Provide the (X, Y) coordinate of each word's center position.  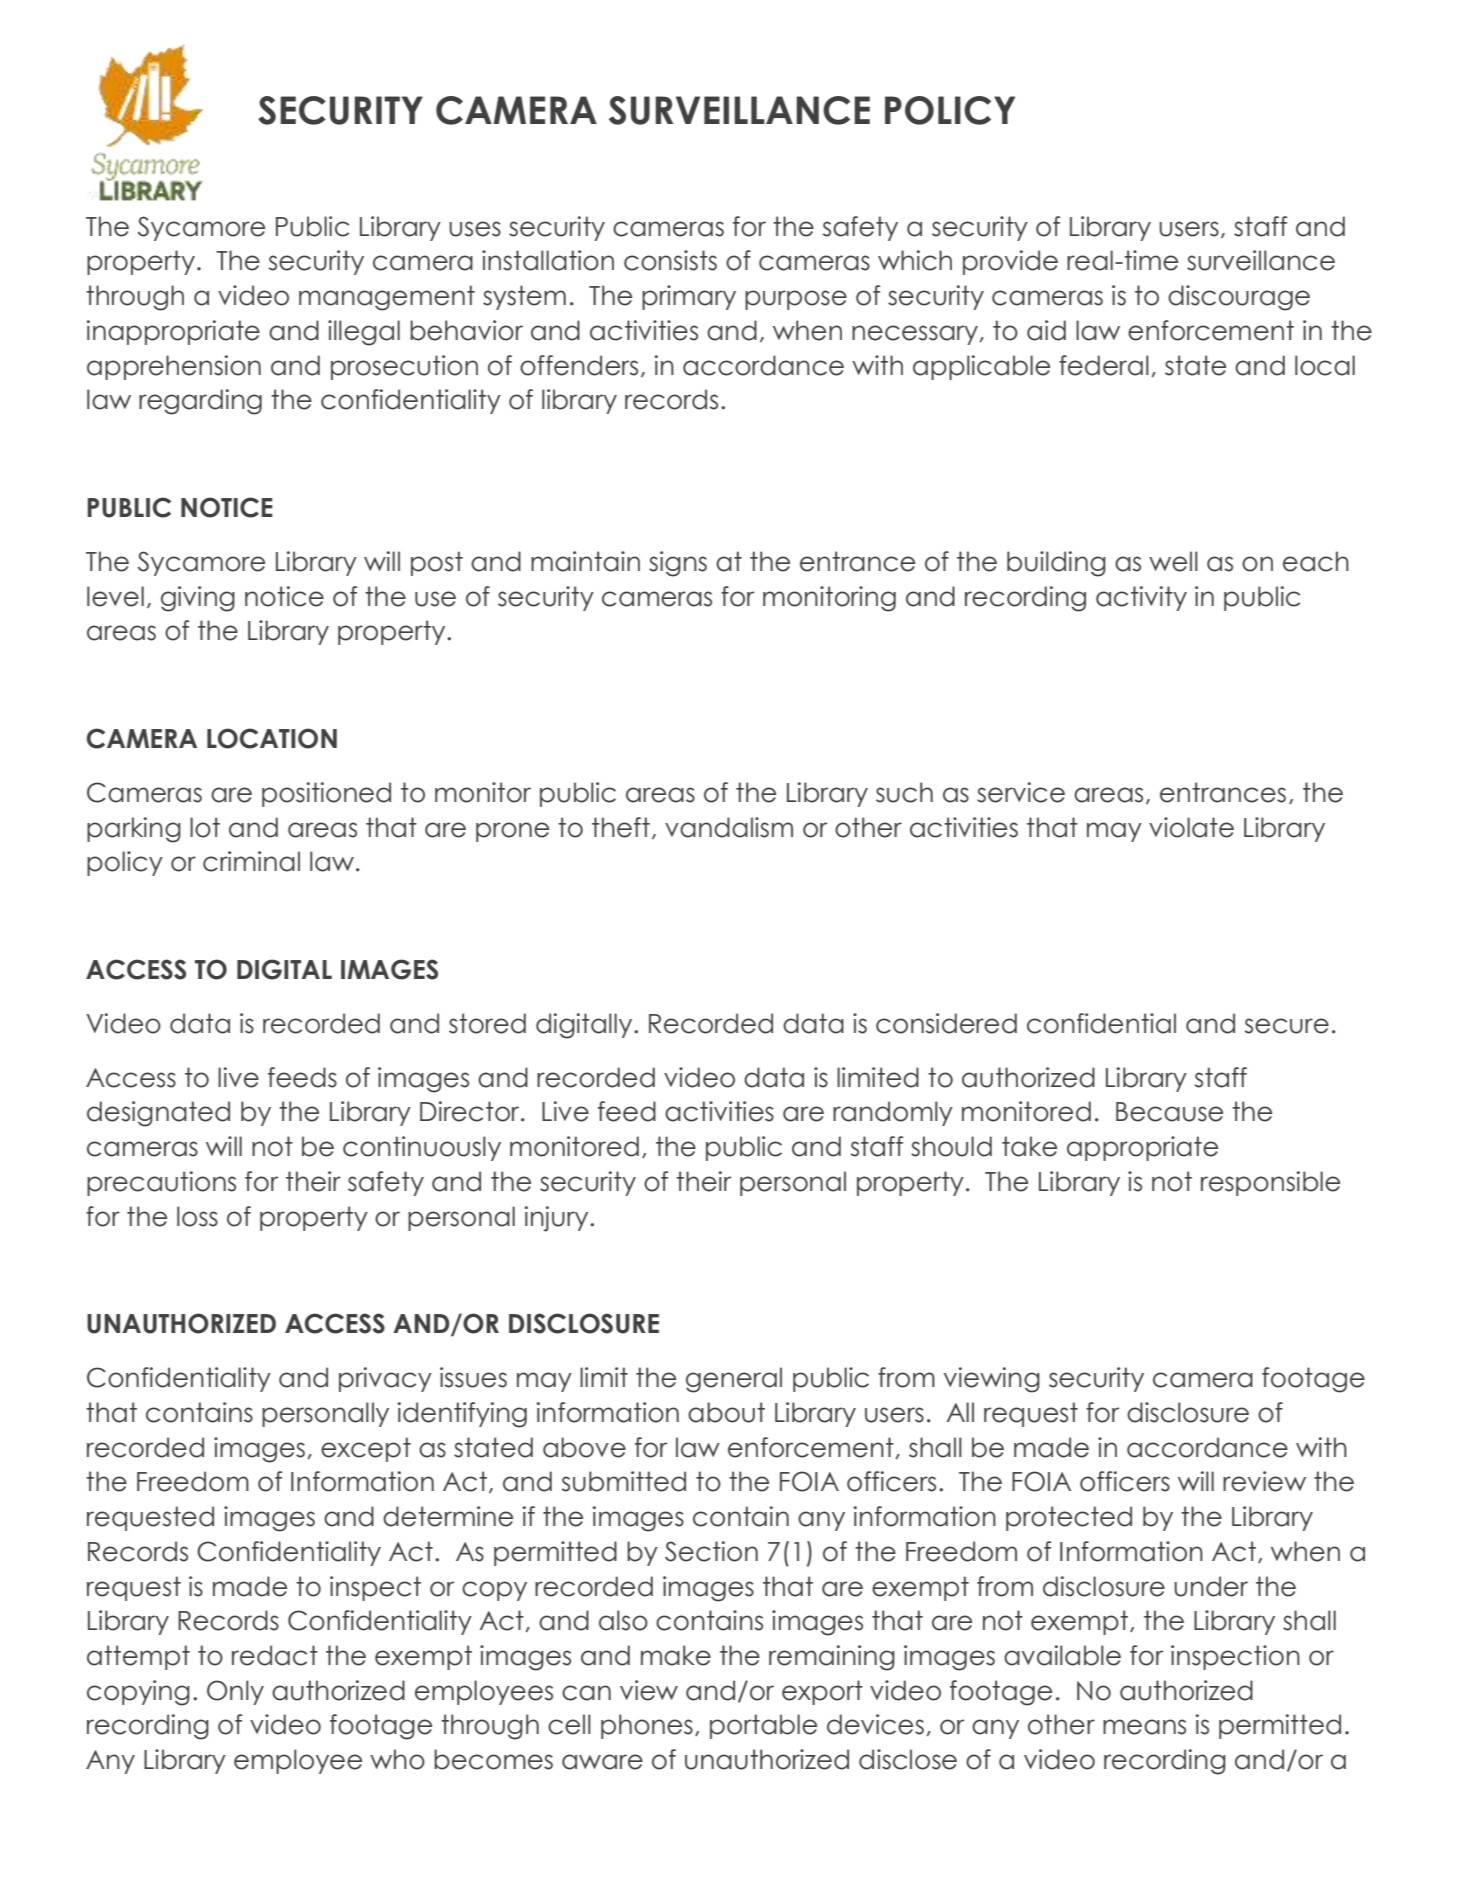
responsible (1270, 1183)
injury (558, 1219)
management (387, 298)
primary (689, 297)
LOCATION (272, 738)
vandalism (729, 827)
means (1144, 1727)
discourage (1239, 298)
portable (763, 1726)
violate (1191, 827)
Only (235, 1692)
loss (197, 1216)
